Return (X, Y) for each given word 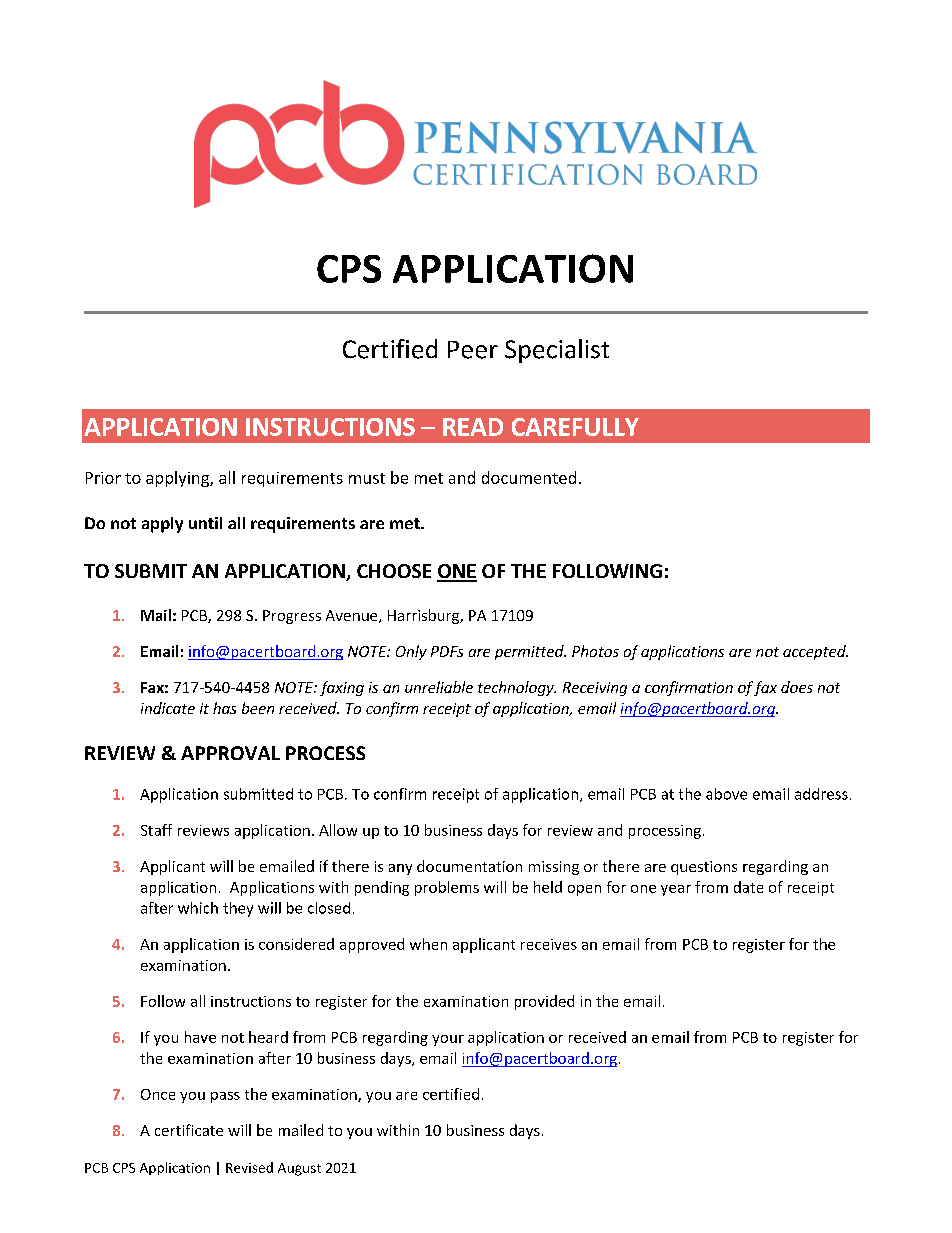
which (198, 908)
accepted (815, 652)
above (726, 794)
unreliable (439, 687)
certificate (189, 1130)
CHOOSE (394, 571)
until (205, 523)
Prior (103, 478)
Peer (473, 350)
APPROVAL (230, 753)
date (748, 887)
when (428, 944)
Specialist (557, 351)
